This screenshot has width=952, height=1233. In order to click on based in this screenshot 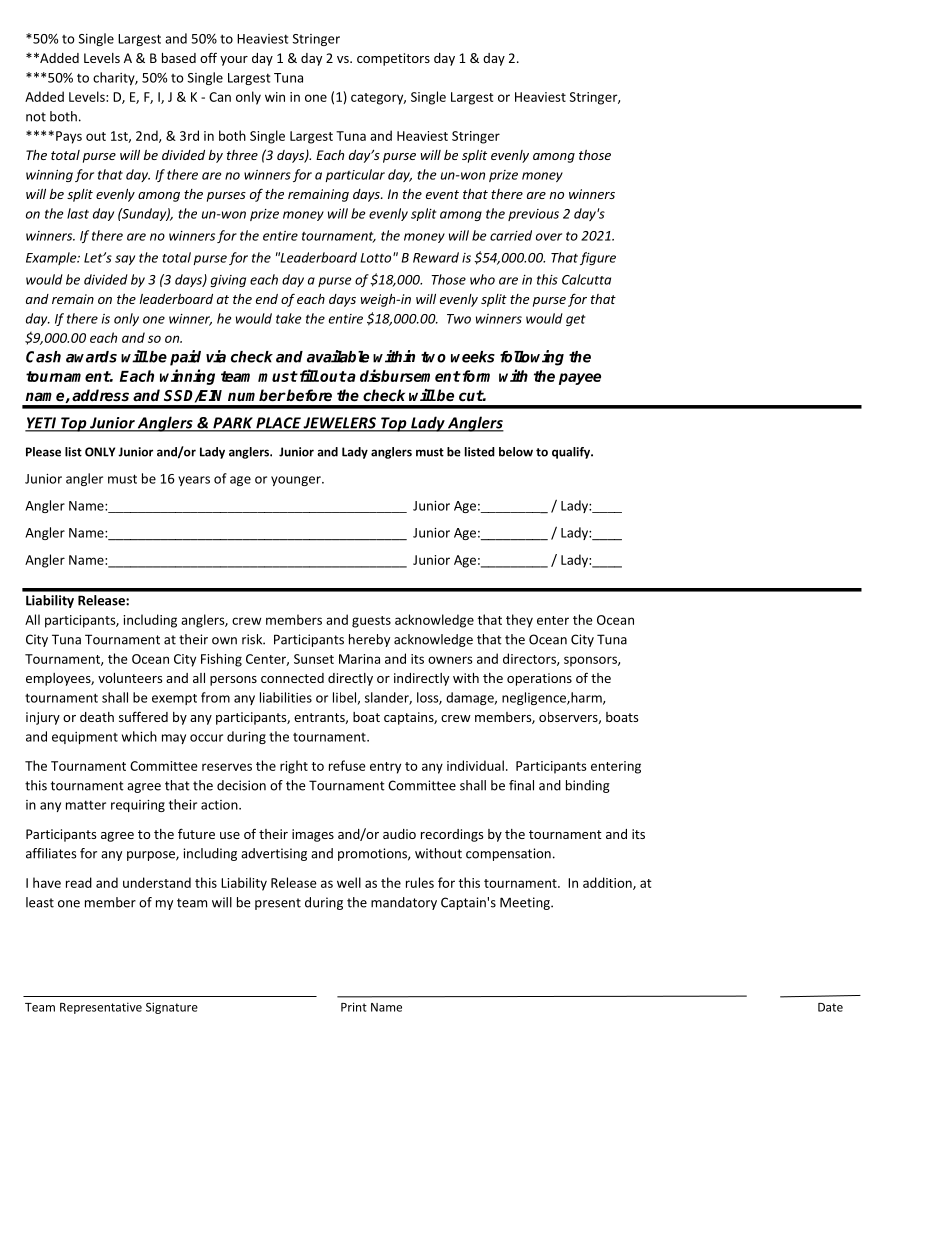, I will do `click(179, 58)`.
